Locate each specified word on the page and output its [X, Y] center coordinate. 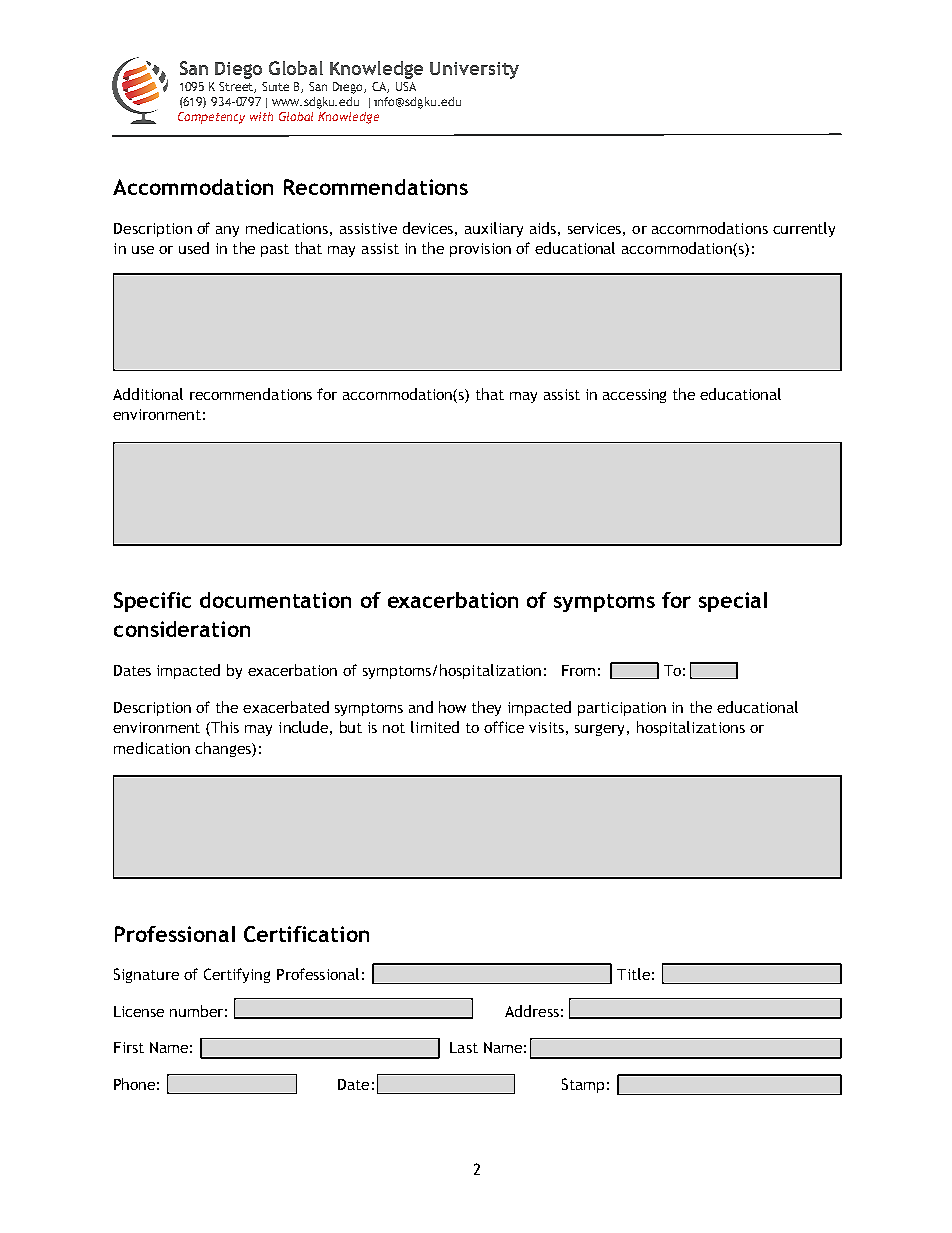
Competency [211, 118]
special [733, 602]
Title [633, 974]
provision [480, 250]
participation [622, 709]
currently [804, 229]
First [129, 1047]
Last [464, 1047]
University [474, 70]
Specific [152, 602]
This [225, 727]
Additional [148, 394]
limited [435, 727]
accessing [634, 396]
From [578, 670]
